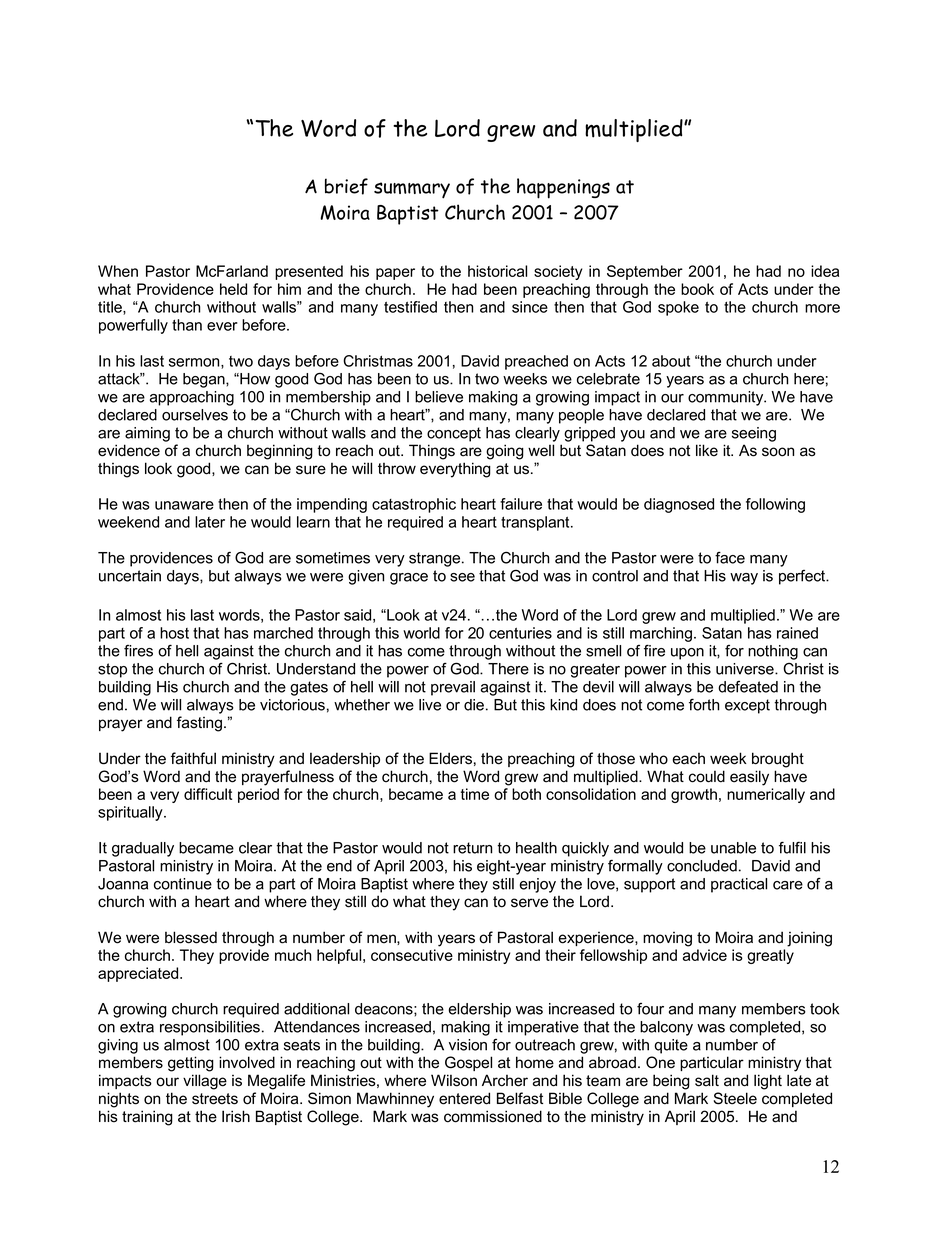 The image size is (952, 1233). What do you see at coordinates (412, 190) in the screenshot?
I see `summary` at bounding box center [412, 190].
